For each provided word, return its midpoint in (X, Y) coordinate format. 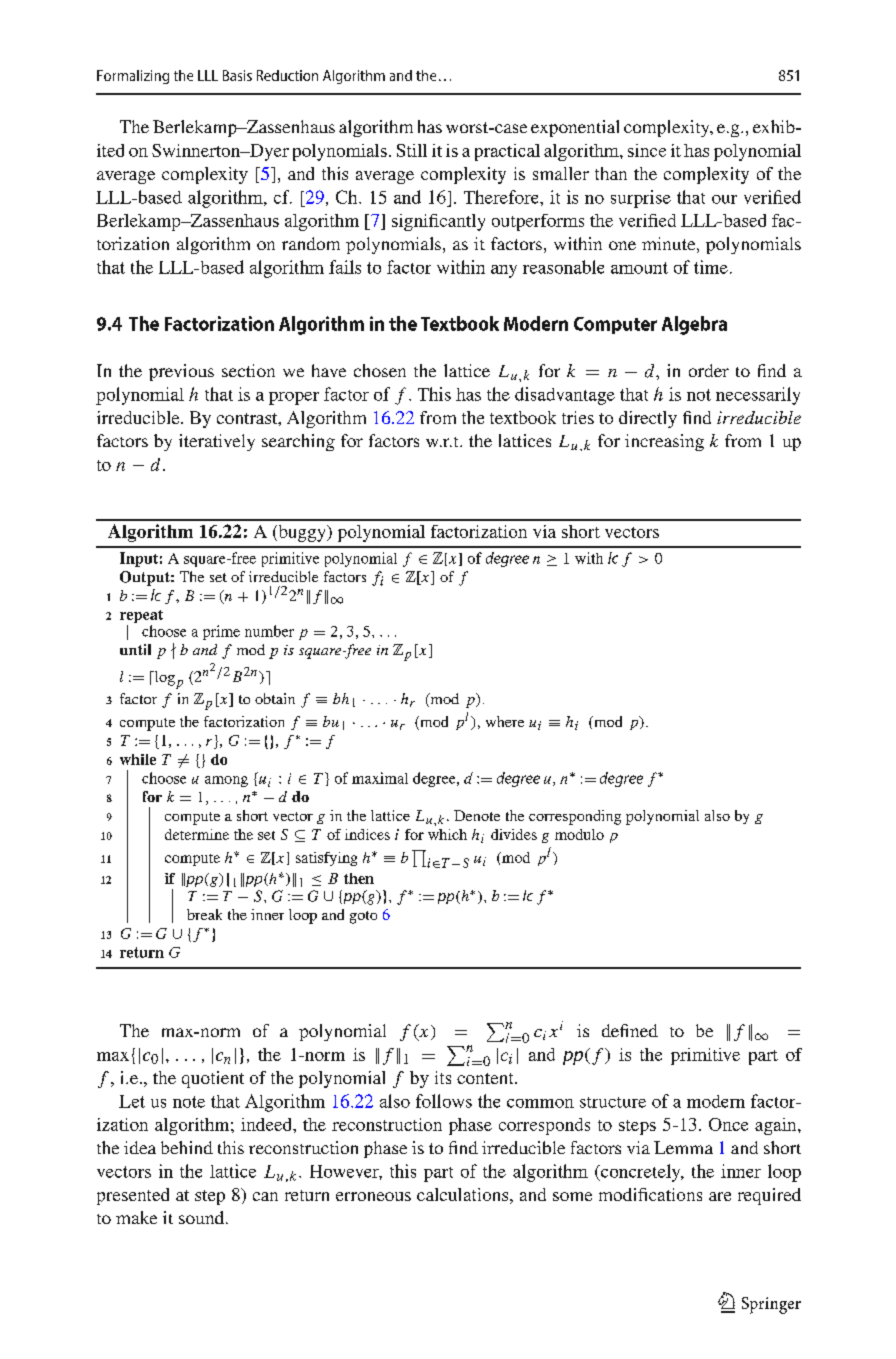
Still (412, 150)
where (505, 721)
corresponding (575, 817)
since (647, 150)
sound (203, 1217)
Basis (237, 75)
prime (221, 632)
